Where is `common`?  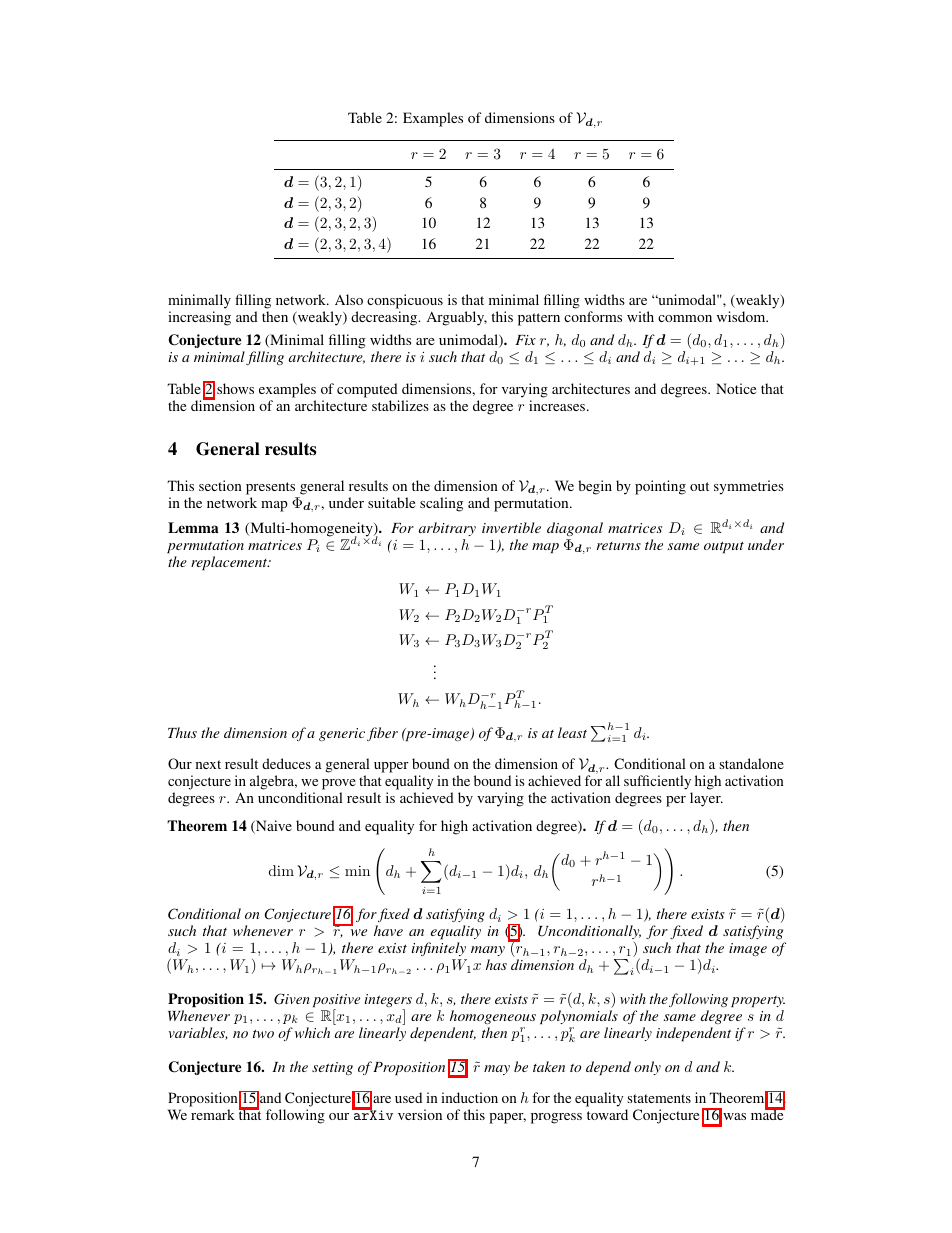
common is located at coordinates (685, 318).
